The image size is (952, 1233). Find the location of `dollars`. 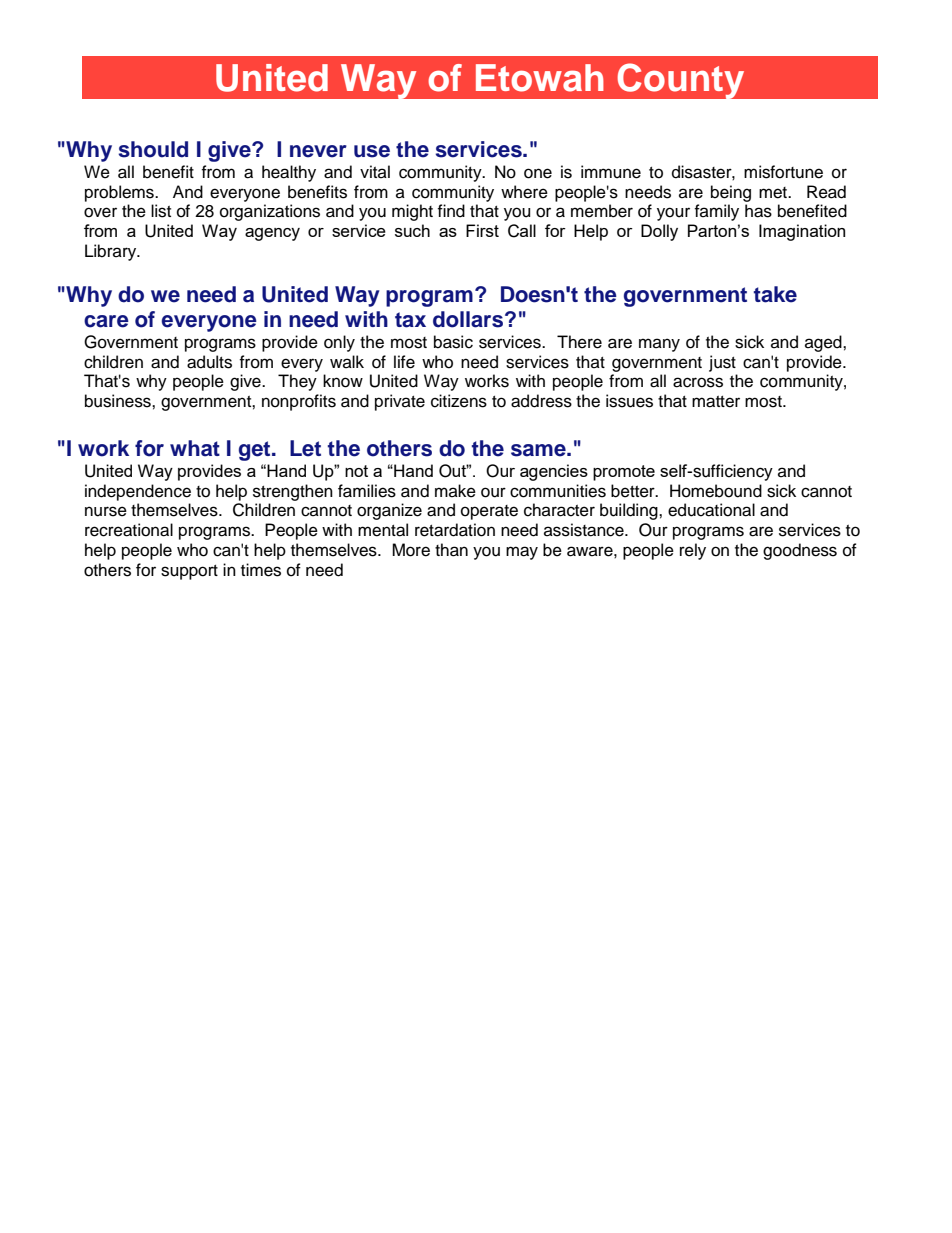

dollars is located at coordinates (469, 319).
